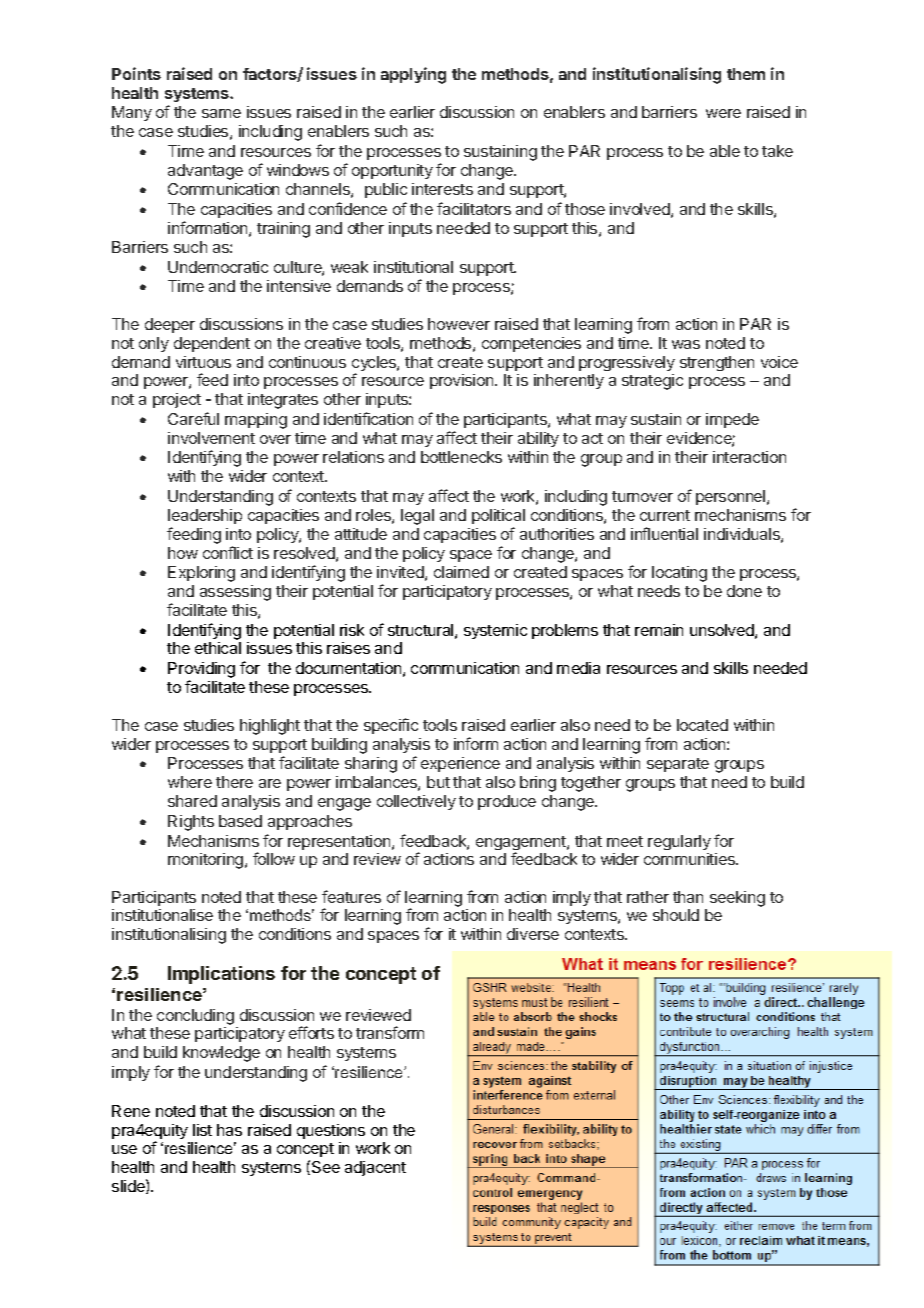  Describe the element at coordinates (202, 1130) in the screenshot. I see `list` at that location.
